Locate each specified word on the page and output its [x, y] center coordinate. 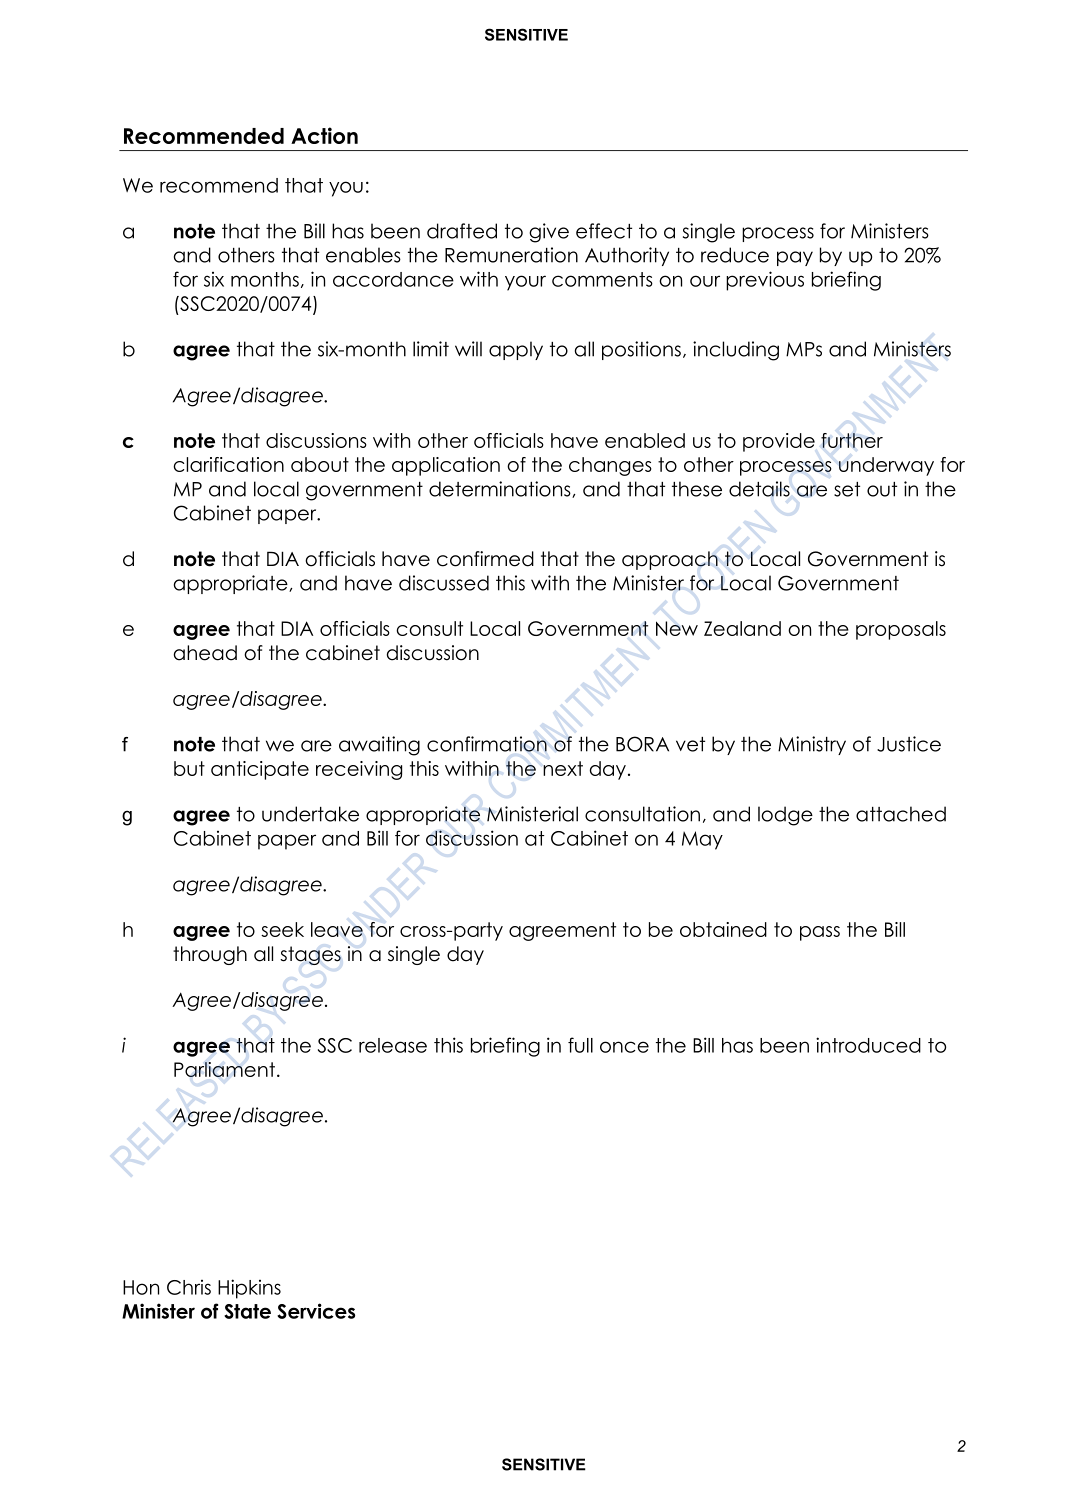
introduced [868, 1045]
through [210, 955]
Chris [189, 1287]
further [852, 440]
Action [324, 135]
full [580, 1045]
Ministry [812, 745]
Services [316, 1311]
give [549, 233]
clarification [228, 464]
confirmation [487, 744]
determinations [501, 489]
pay [795, 258]
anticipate [260, 770]
